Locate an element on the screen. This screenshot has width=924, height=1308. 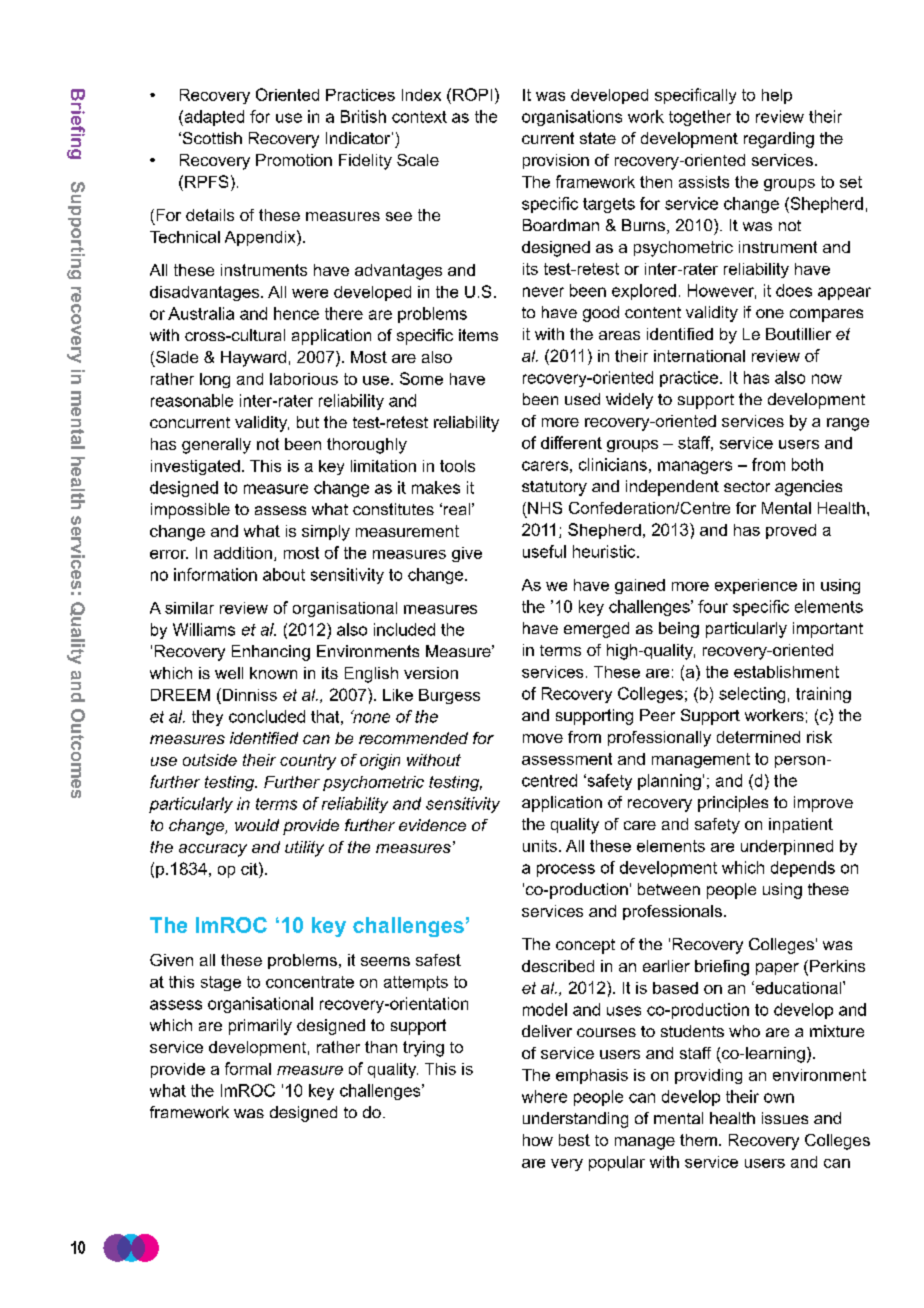
would is located at coordinates (257, 825).
